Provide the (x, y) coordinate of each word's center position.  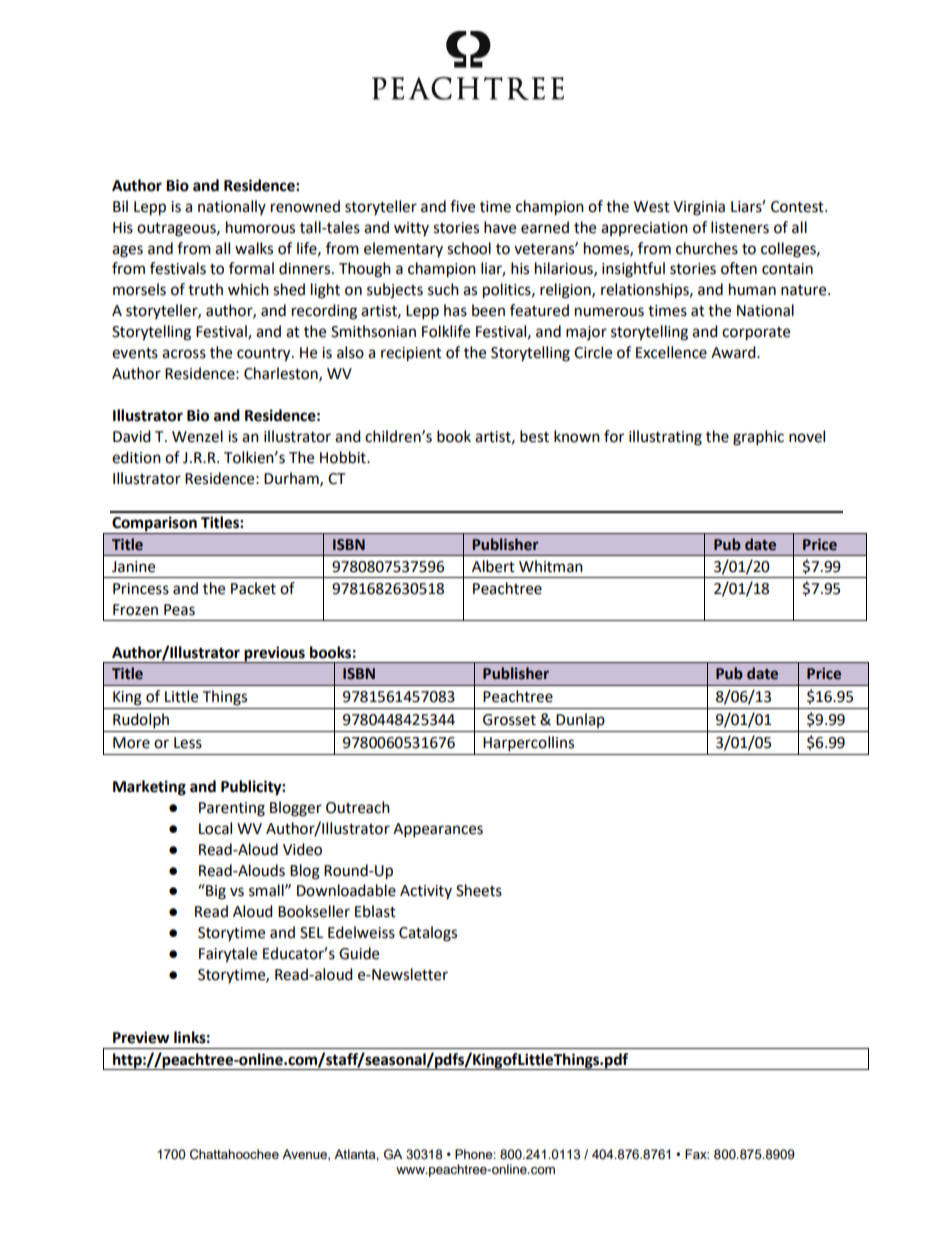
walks (254, 248)
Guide (359, 953)
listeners (740, 227)
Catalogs (428, 934)
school (469, 248)
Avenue (305, 1155)
